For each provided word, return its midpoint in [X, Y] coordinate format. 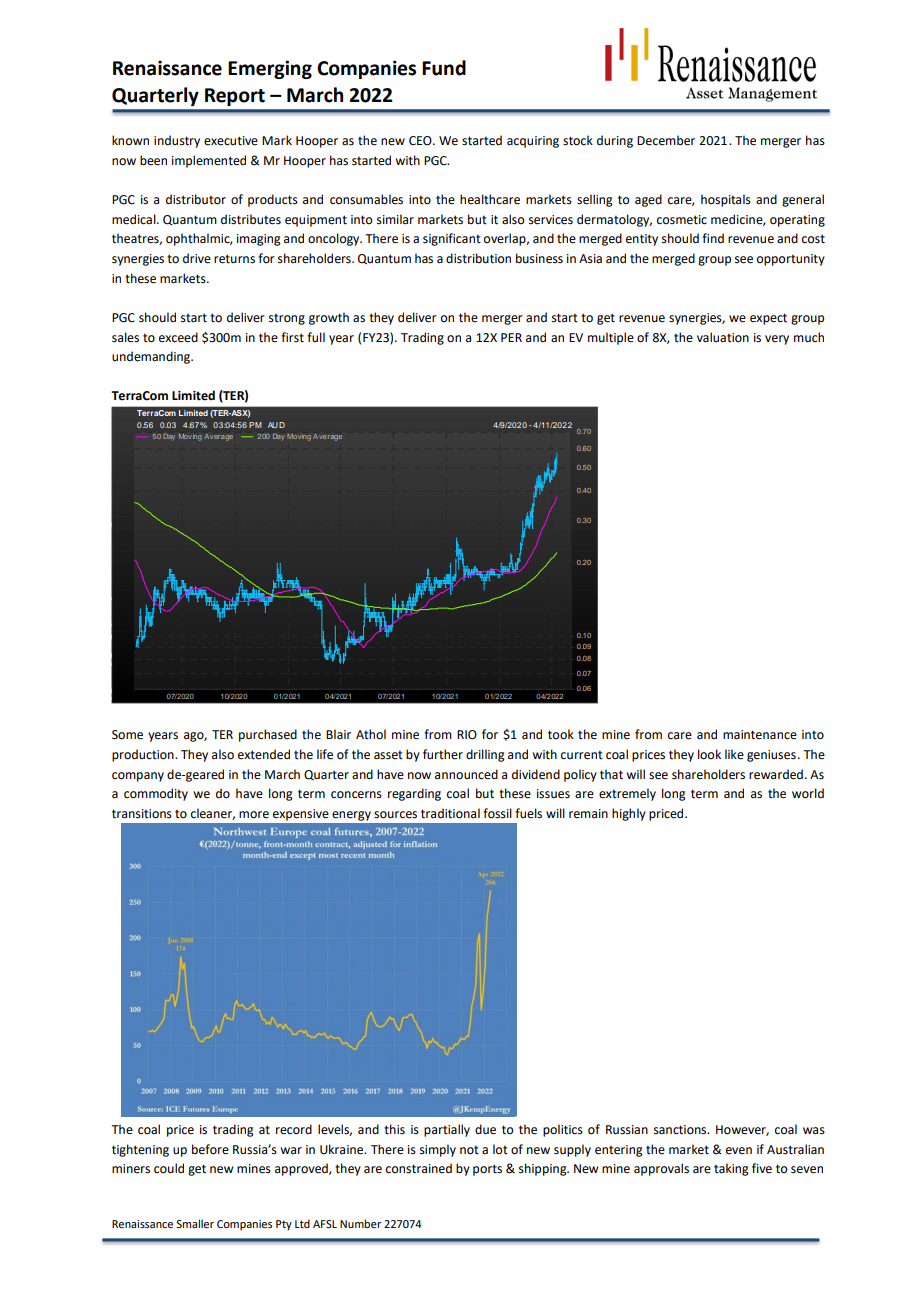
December [666, 140]
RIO [467, 735]
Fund [444, 68]
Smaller [195, 1223]
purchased [268, 735]
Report [235, 97]
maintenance [760, 735]
